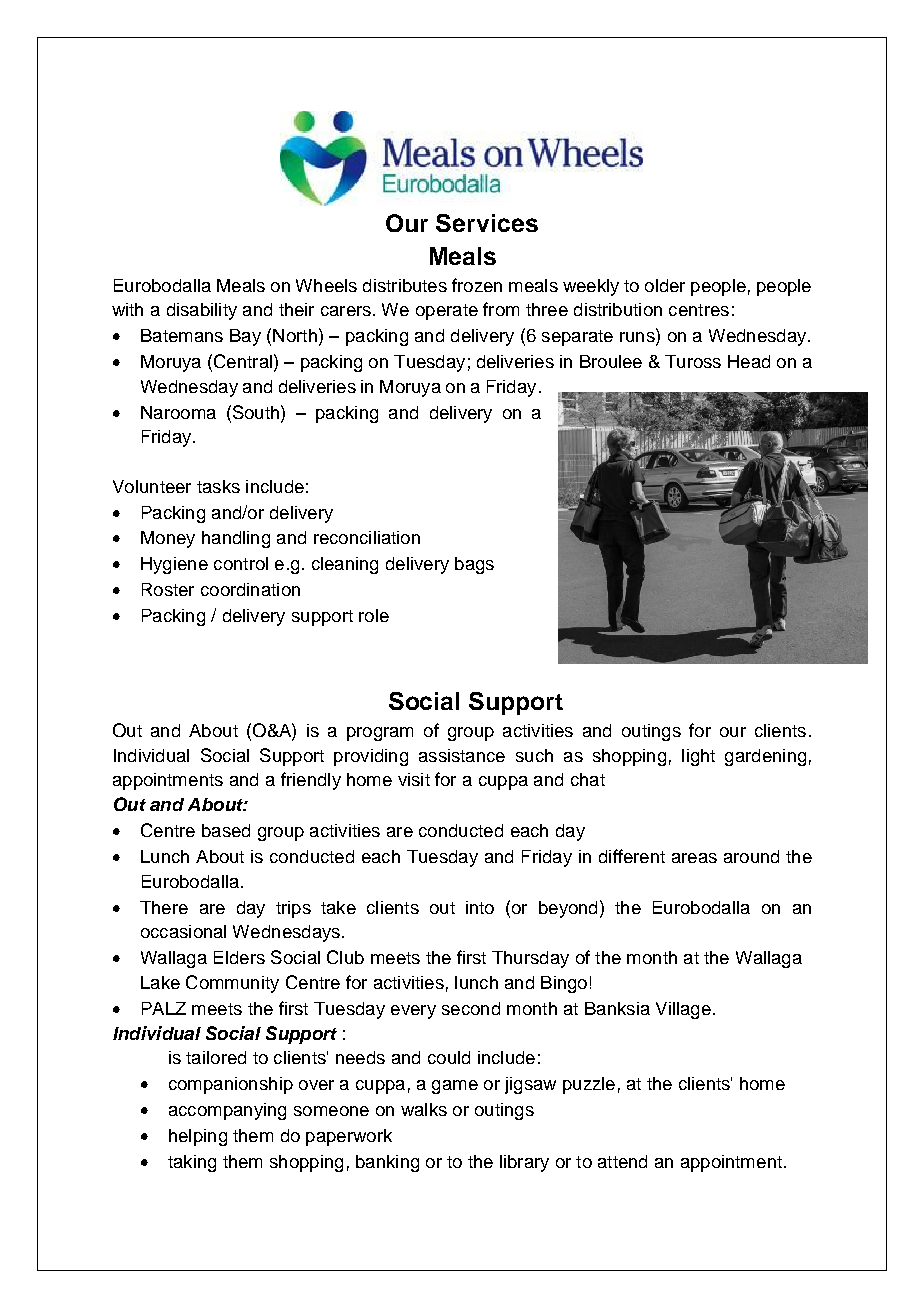 This screenshot has height=1308, width=924. I want to click on walks, so click(424, 1109).
